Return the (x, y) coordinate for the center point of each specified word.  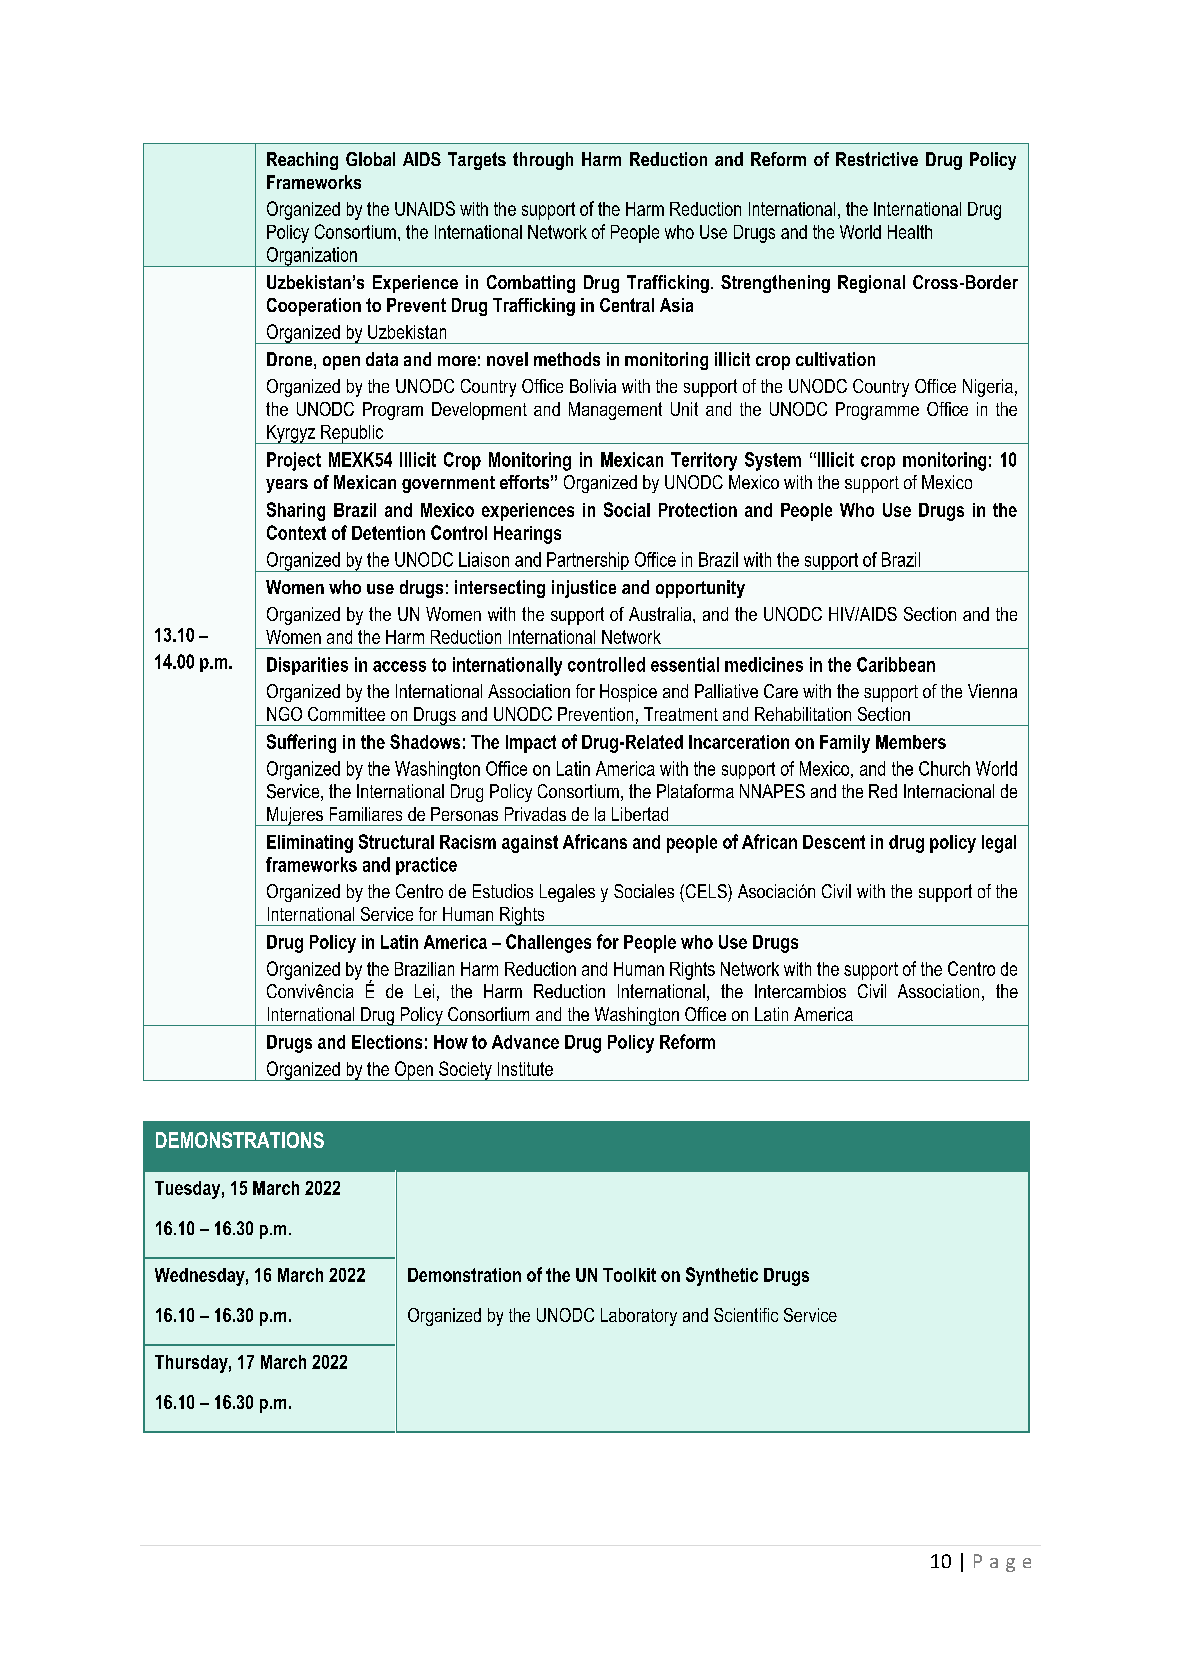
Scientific (746, 1315)
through (543, 161)
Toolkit (629, 1275)
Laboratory (639, 1317)
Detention (388, 533)
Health (910, 232)
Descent (834, 842)
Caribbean (896, 664)
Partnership (588, 562)
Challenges (548, 943)
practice (426, 866)
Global (370, 159)
